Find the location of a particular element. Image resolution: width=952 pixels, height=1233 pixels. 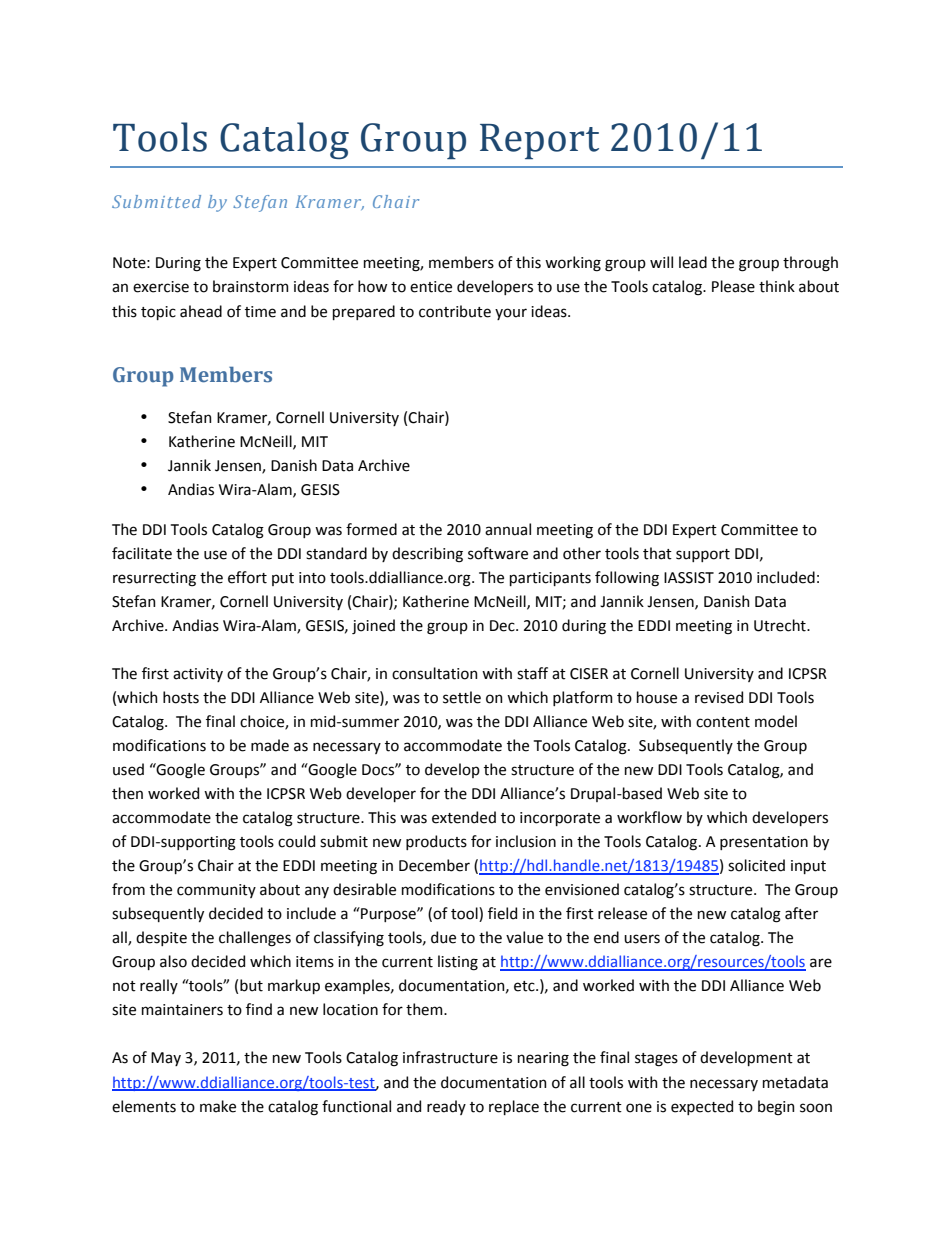

consultation is located at coordinates (435, 673).
